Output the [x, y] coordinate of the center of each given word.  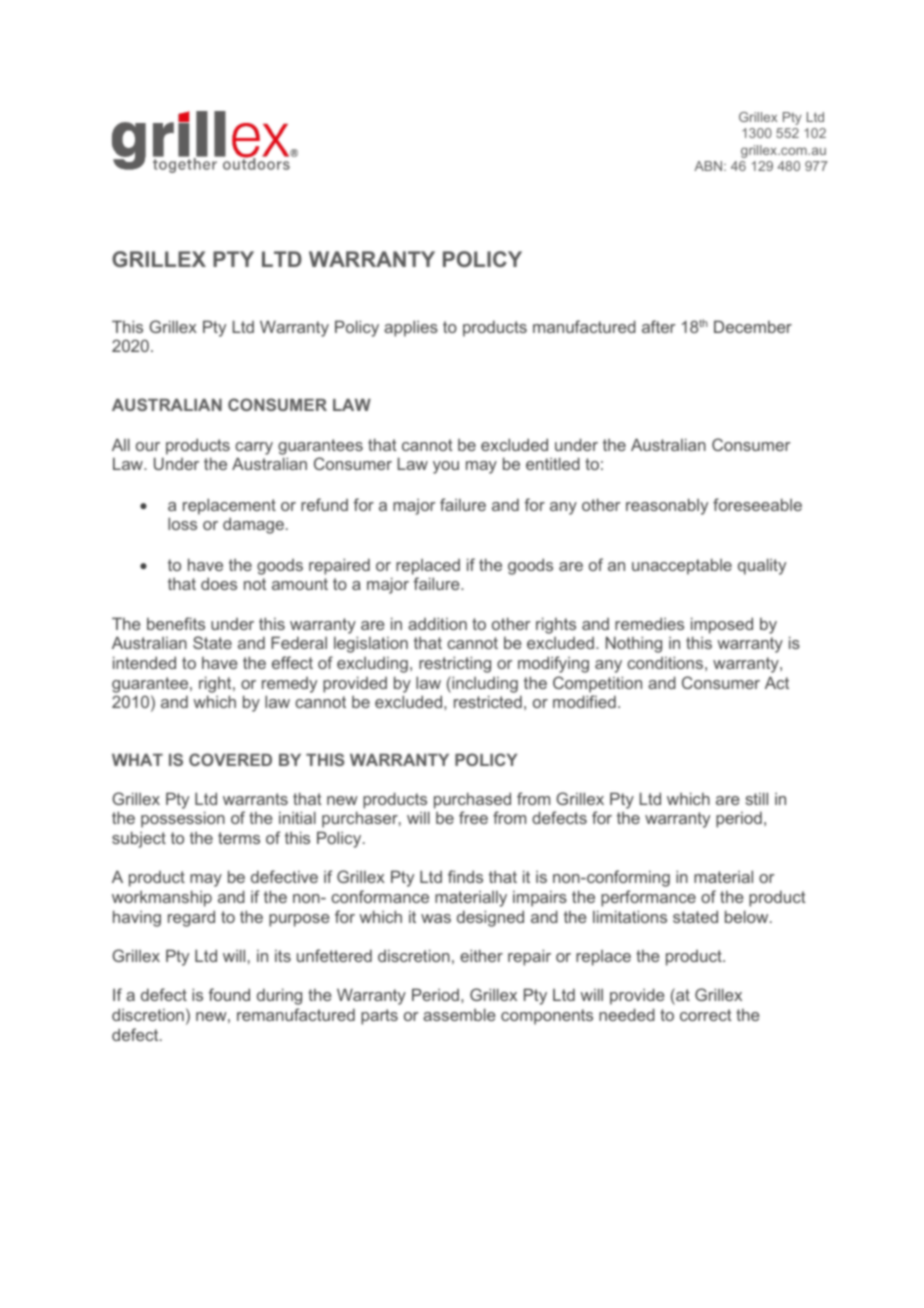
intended [144, 662]
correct [706, 1015]
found [229, 994]
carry [254, 448]
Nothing [634, 644]
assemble [459, 1014]
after [658, 326]
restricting [455, 664]
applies [411, 328]
